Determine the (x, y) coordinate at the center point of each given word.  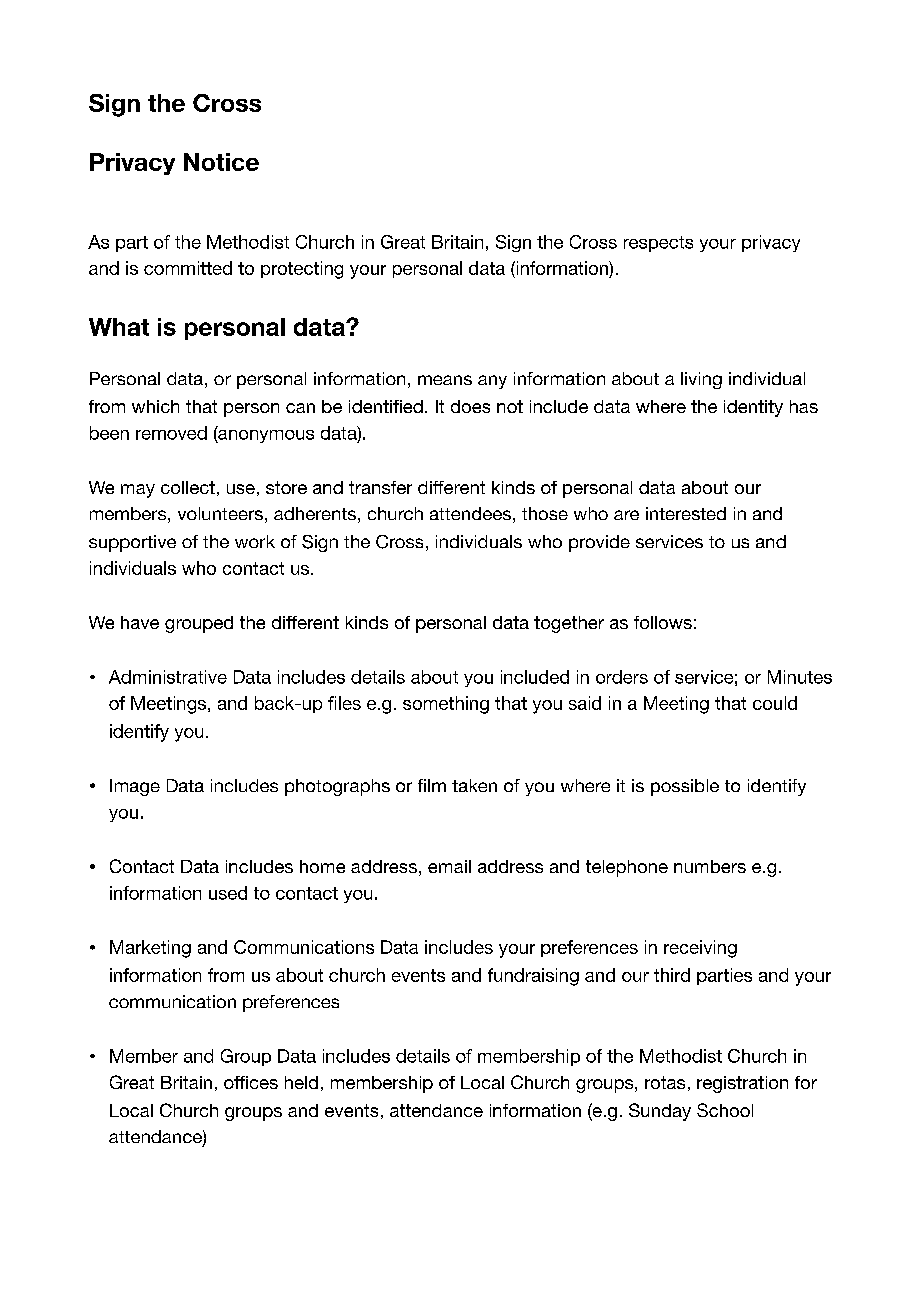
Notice (221, 162)
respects (658, 244)
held (301, 1082)
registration (742, 1084)
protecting (302, 270)
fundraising (533, 977)
